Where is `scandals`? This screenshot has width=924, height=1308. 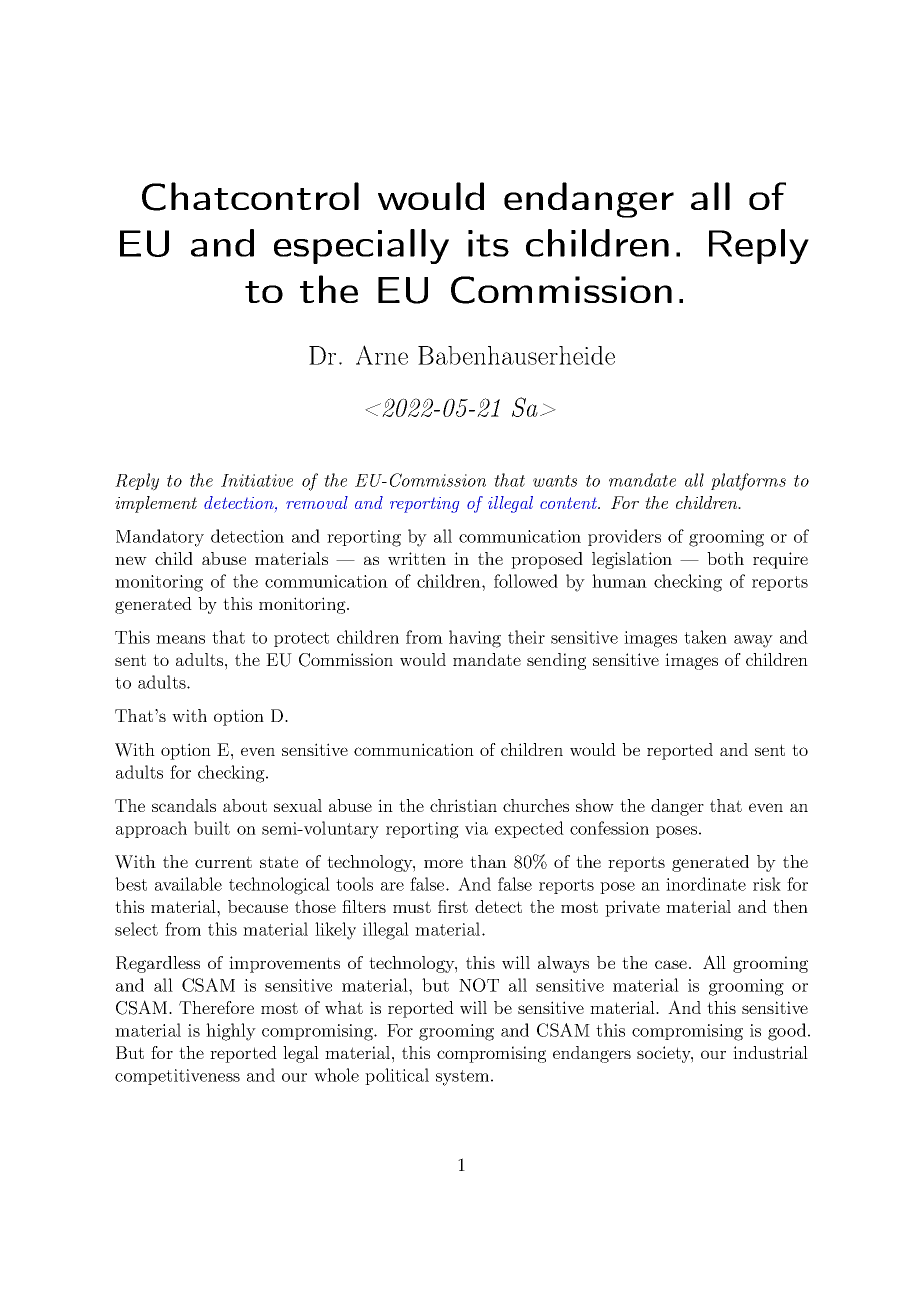
scandals is located at coordinates (184, 805).
